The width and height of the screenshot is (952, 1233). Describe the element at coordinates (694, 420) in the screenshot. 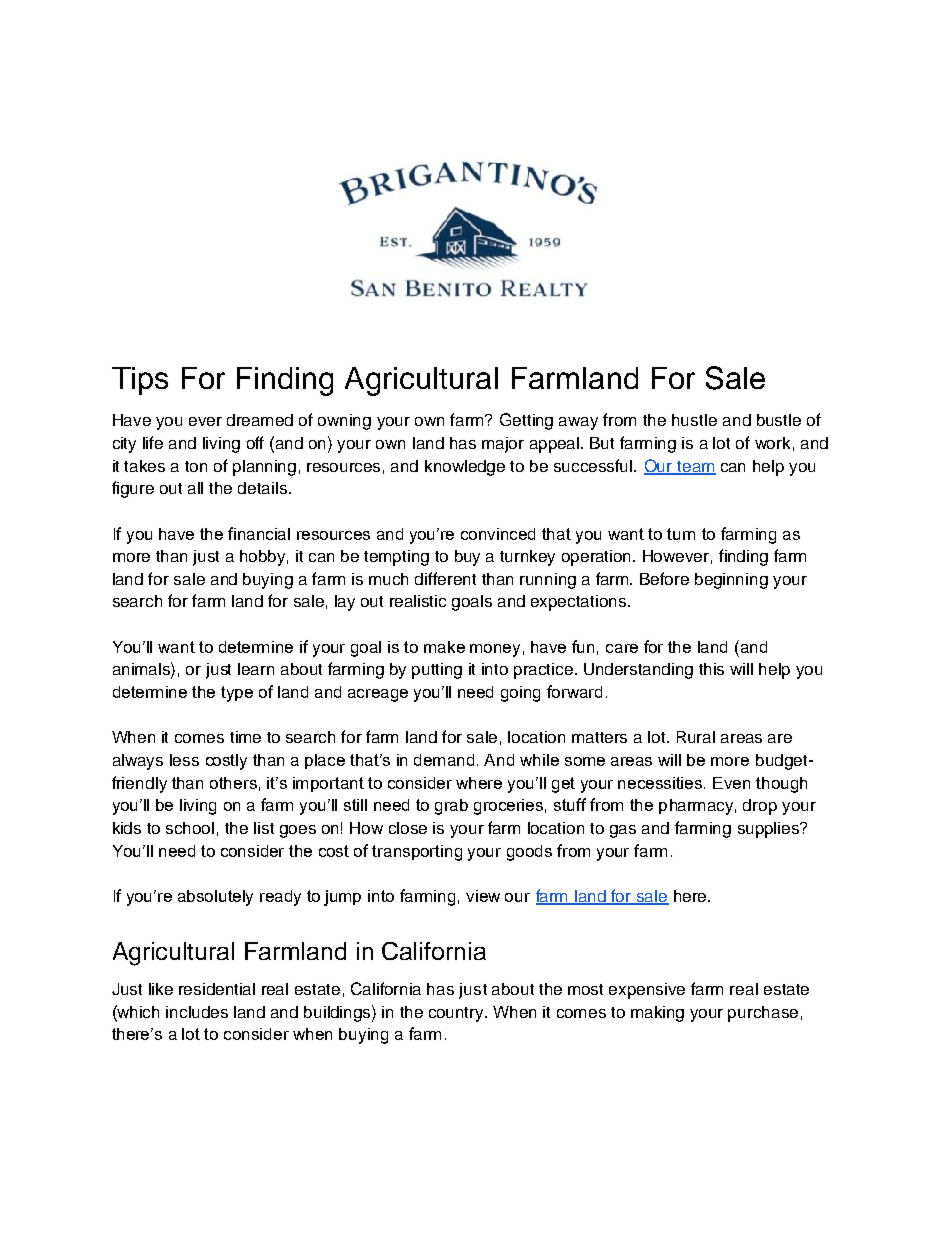

I see `hustle` at that location.
